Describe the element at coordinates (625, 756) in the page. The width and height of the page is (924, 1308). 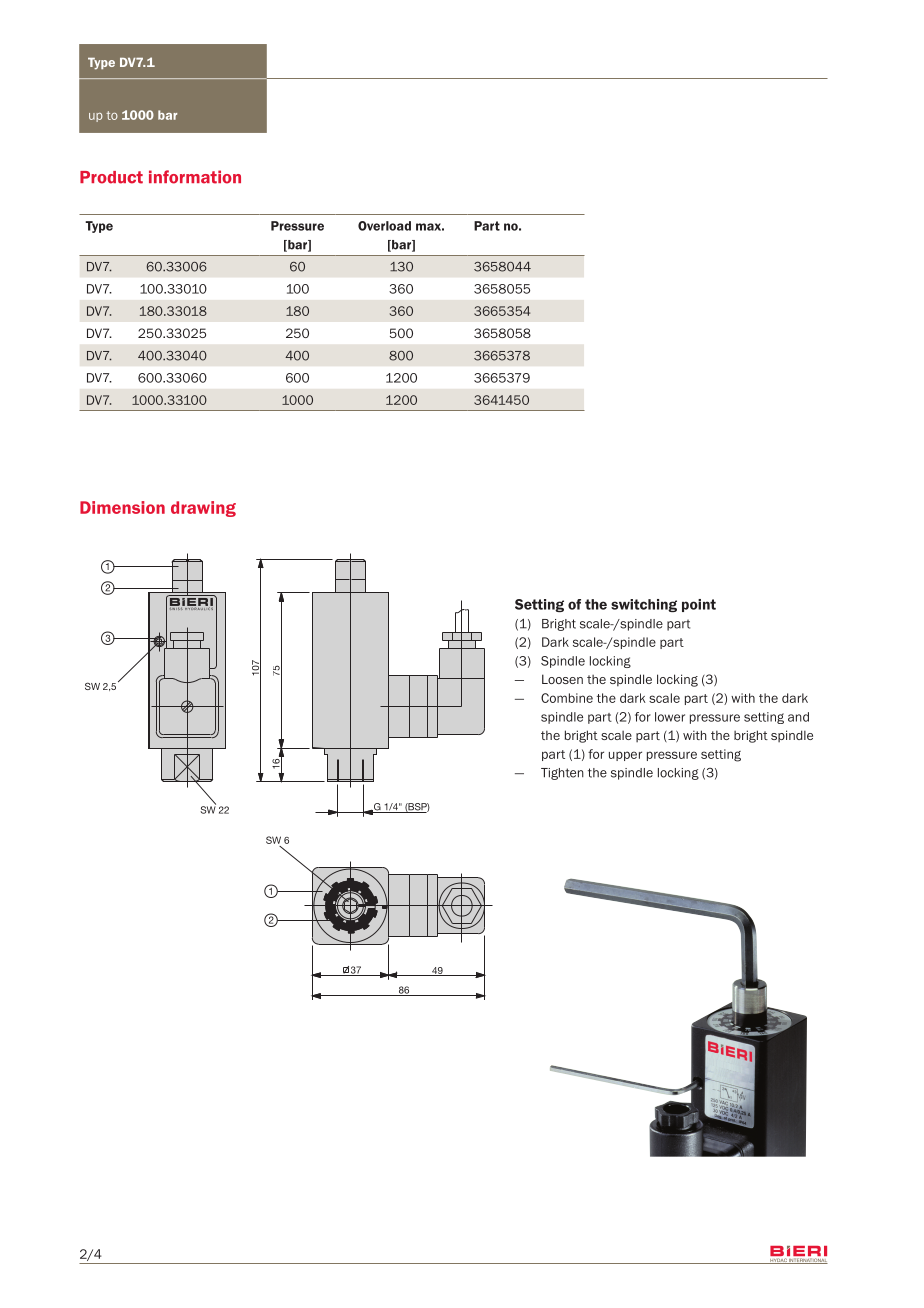
I see `upper` at that location.
